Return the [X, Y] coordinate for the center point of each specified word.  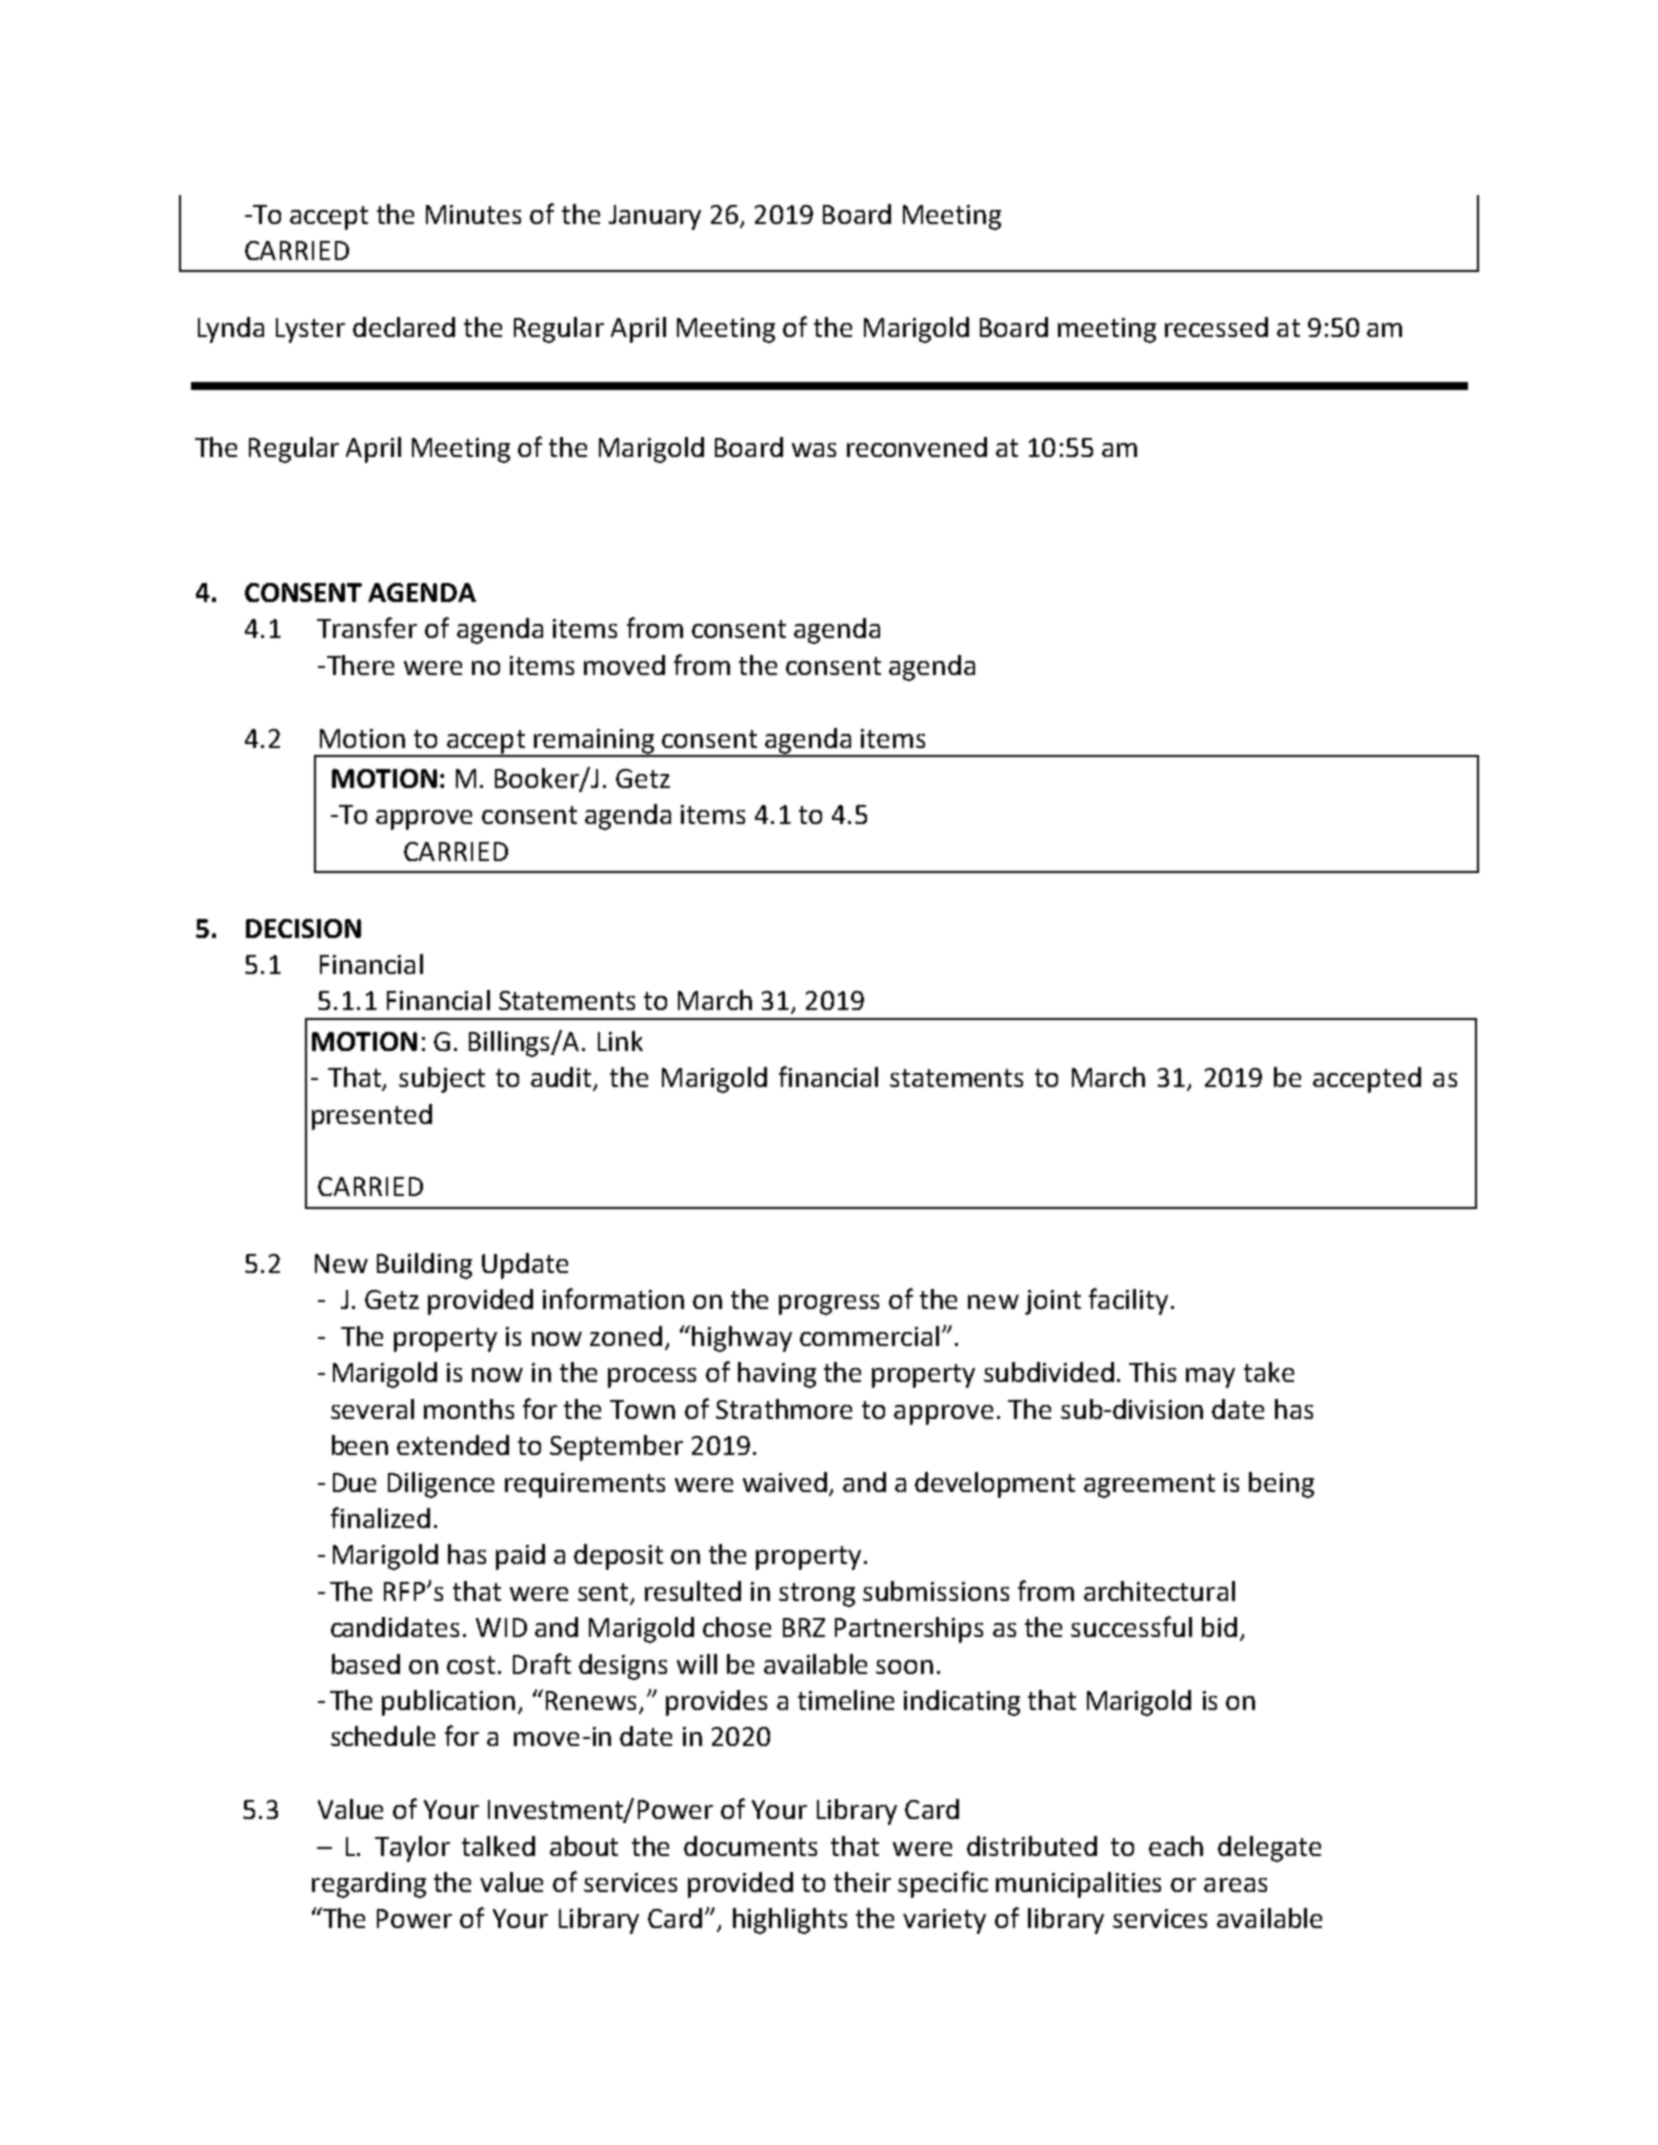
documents [750, 1846]
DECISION [303, 928]
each [1176, 1846]
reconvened [917, 447]
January [655, 217]
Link [620, 1041]
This [1152, 1372]
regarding [369, 1885]
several [372, 1409]
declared [404, 327]
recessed [1216, 327]
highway [742, 1339]
